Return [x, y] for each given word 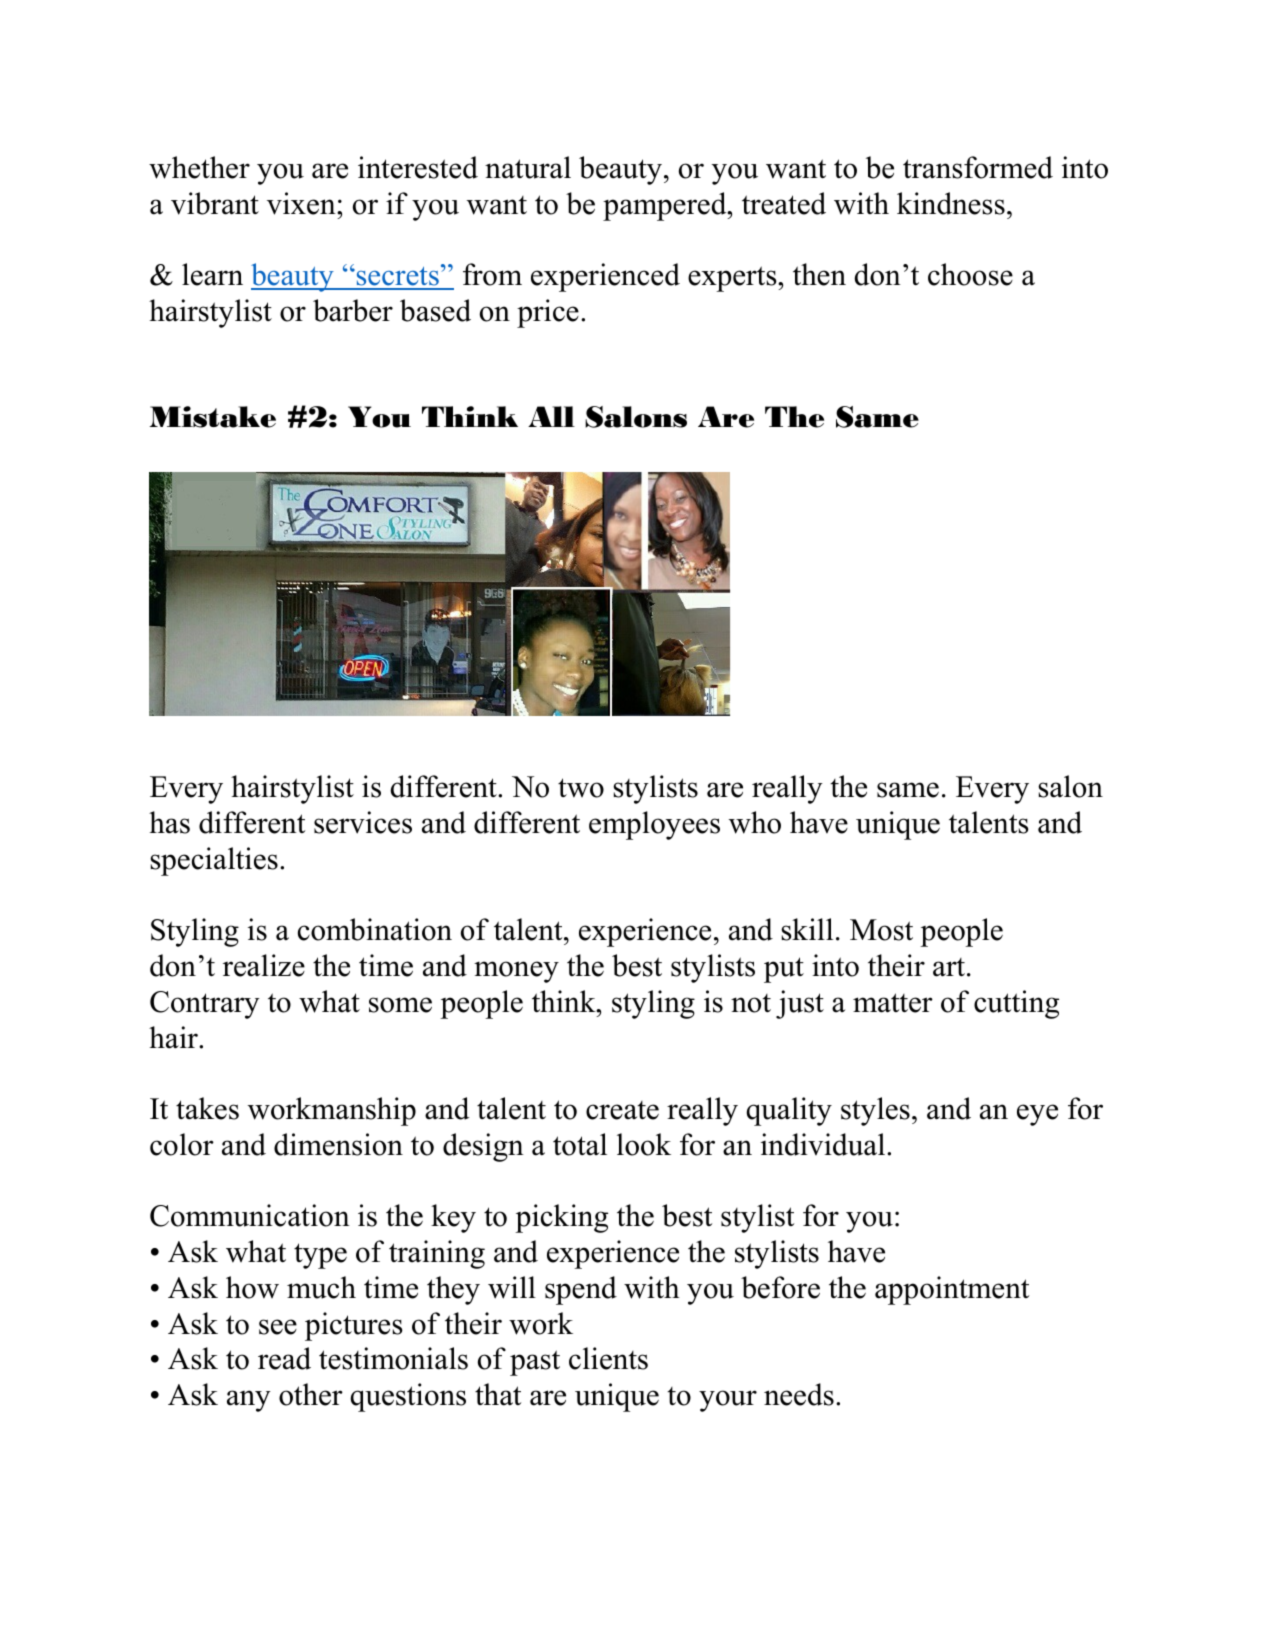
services [363, 822]
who [755, 822]
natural [528, 167]
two [581, 788]
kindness [951, 203]
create [622, 1110]
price [548, 313]
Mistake [213, 417]
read [284, 1358]
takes [207, 1108]
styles [875, 1111]
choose [970, 274]
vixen [302, 203]
